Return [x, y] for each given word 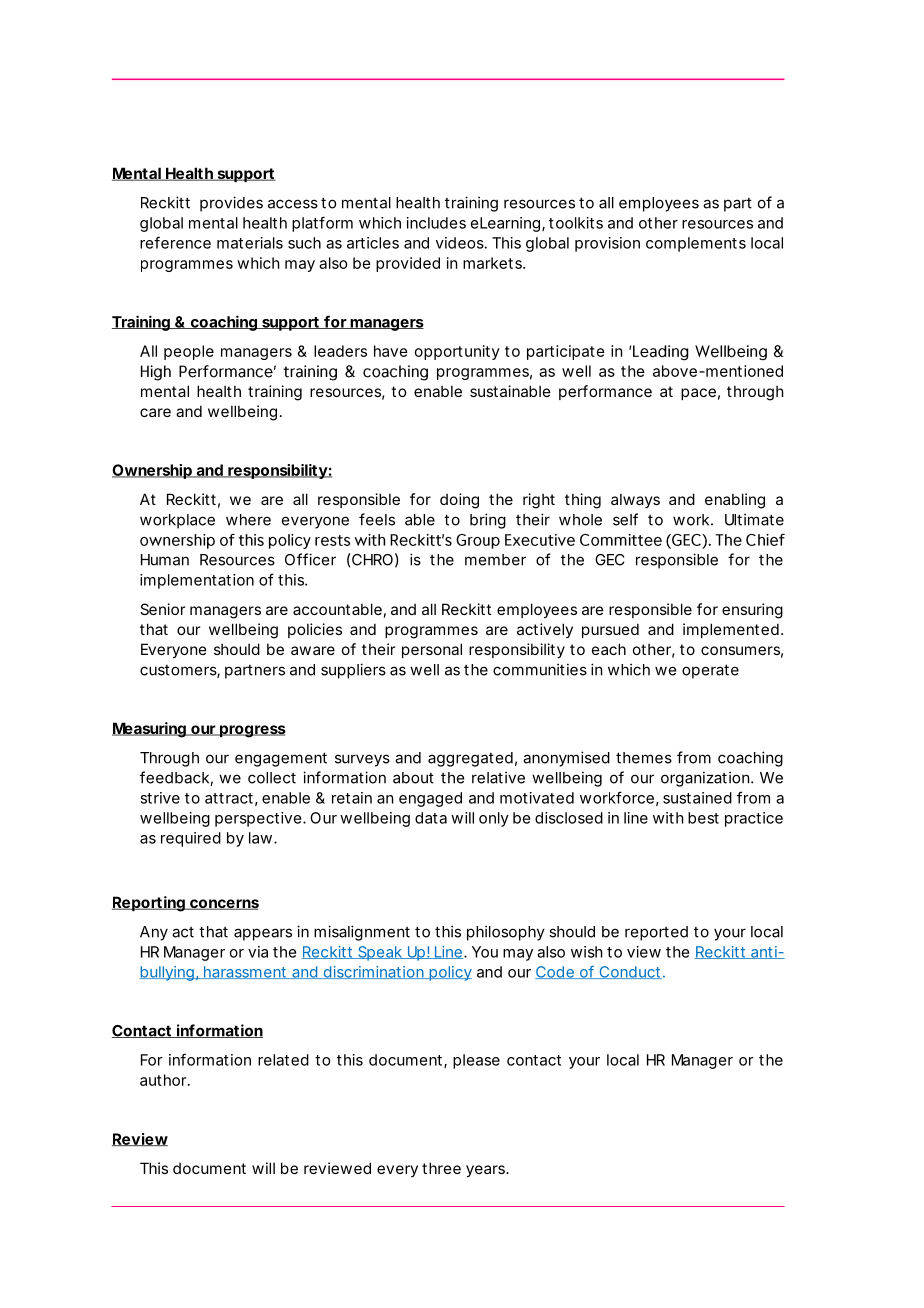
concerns [223, 904]
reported [656, 933]
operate [710, 671]
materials [250, 243]
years [486, 1171]
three [441, 1168]
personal [432, 650]
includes [436, 223]
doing [459, 501]
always [635, 500]
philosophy [506, 933]
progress [252, 731]
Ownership [153, 471]
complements [696, 244]
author [165, 1080]
